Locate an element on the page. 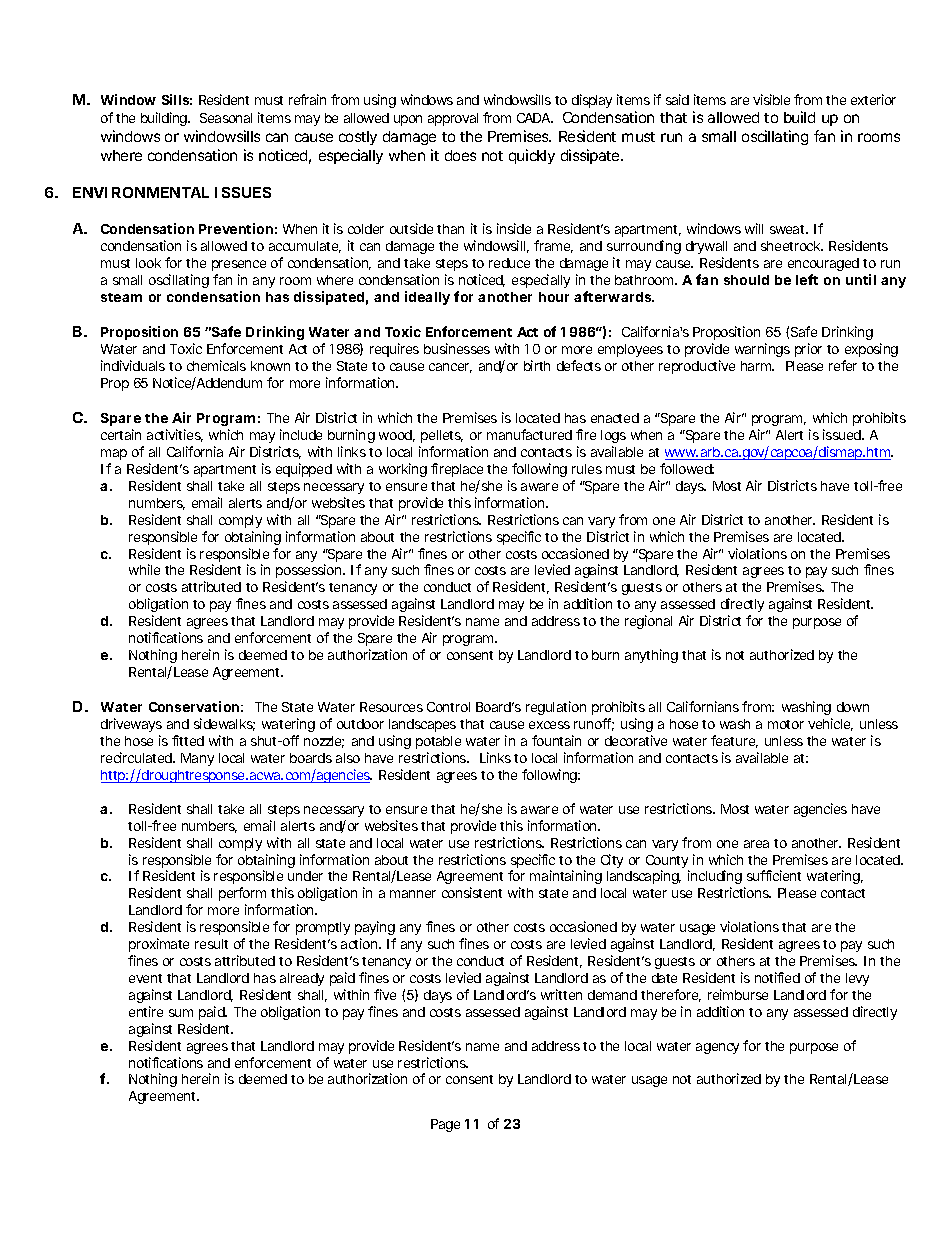 The width and height of the document is (952, 1233). CADA is located at coordinates (534, 118).
